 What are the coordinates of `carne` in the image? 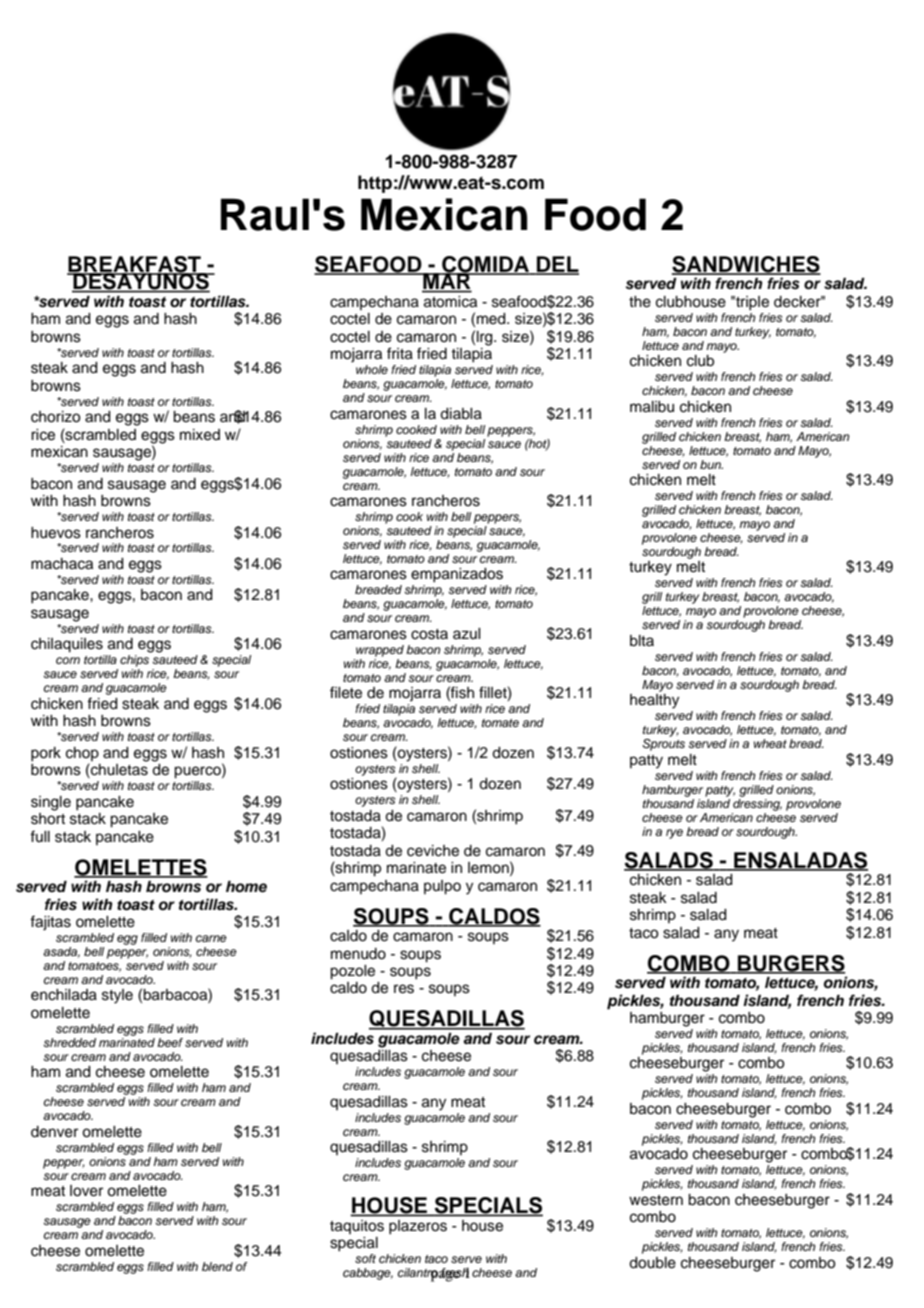 It's located at (211, 938).
